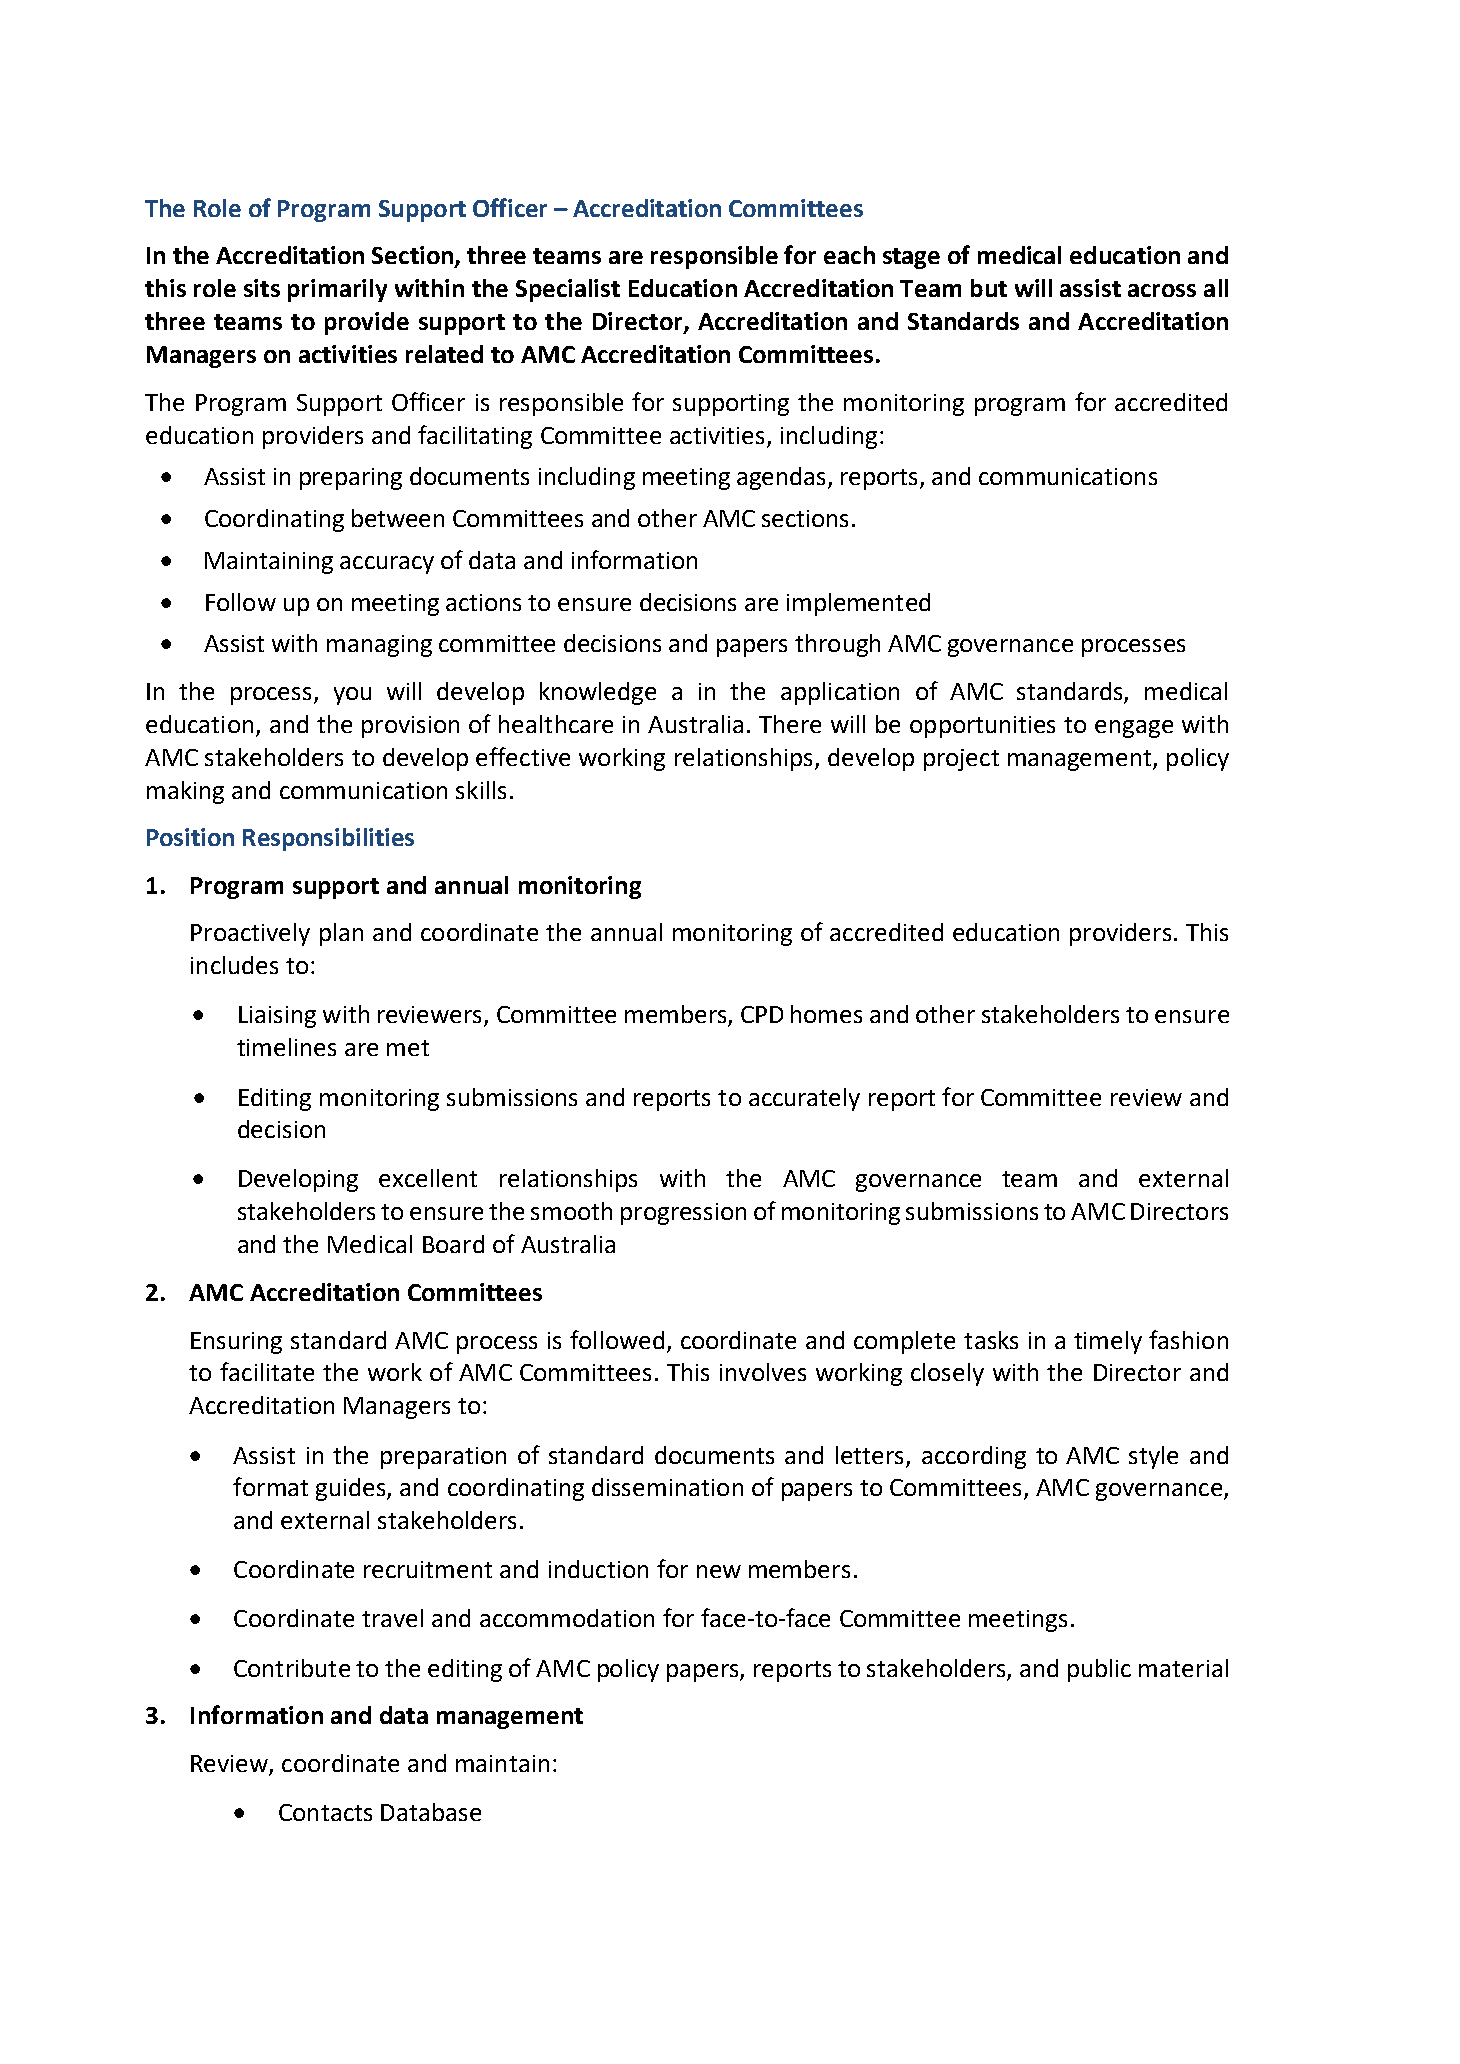 This page has height=2064, width=1460. Describe the element at coordinates (567, 1618) in the page. I see `accommodation` at that location.
